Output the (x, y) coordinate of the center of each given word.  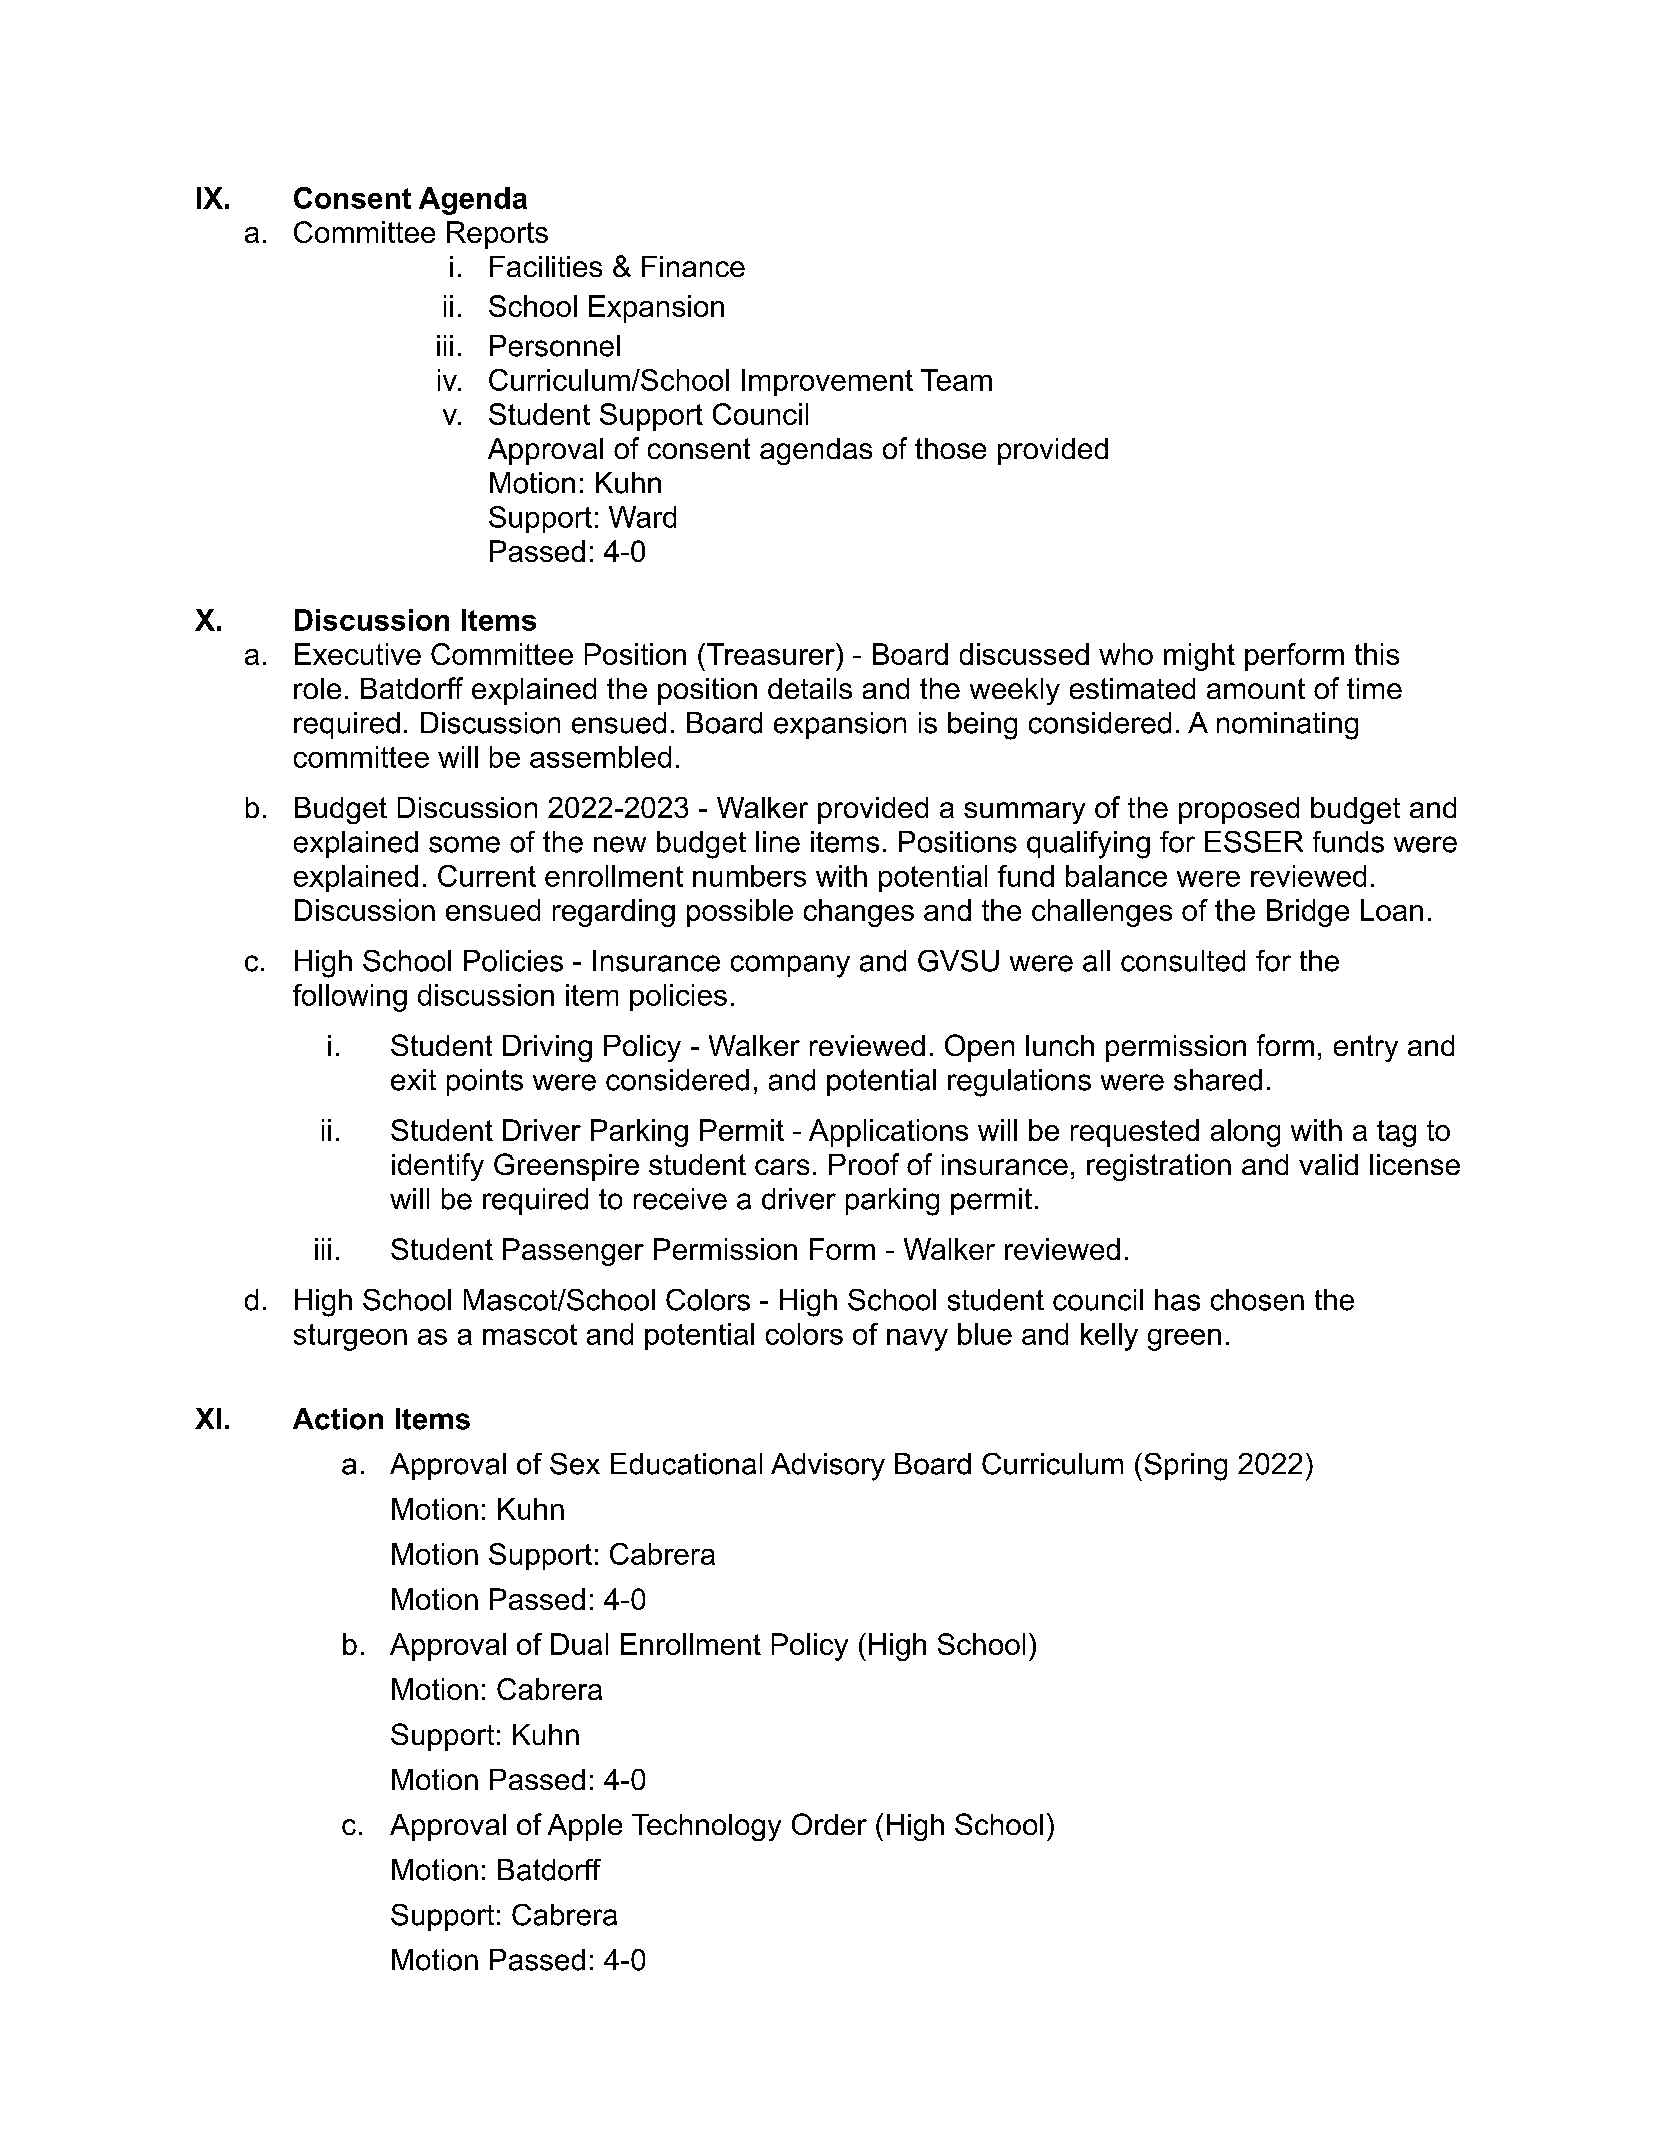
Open (979, 1048)
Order (829, 1824)
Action (338, 1419)
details (810, 688)
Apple (585, 1827)
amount (1256, 688)
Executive (358, 654)
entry (1366, 1048)
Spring (1186, 1467)
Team (956, 380)
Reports (497, 235)
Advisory (828, 1467)
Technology (706, 1827)
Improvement (827, 382)
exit (413, 1080)
